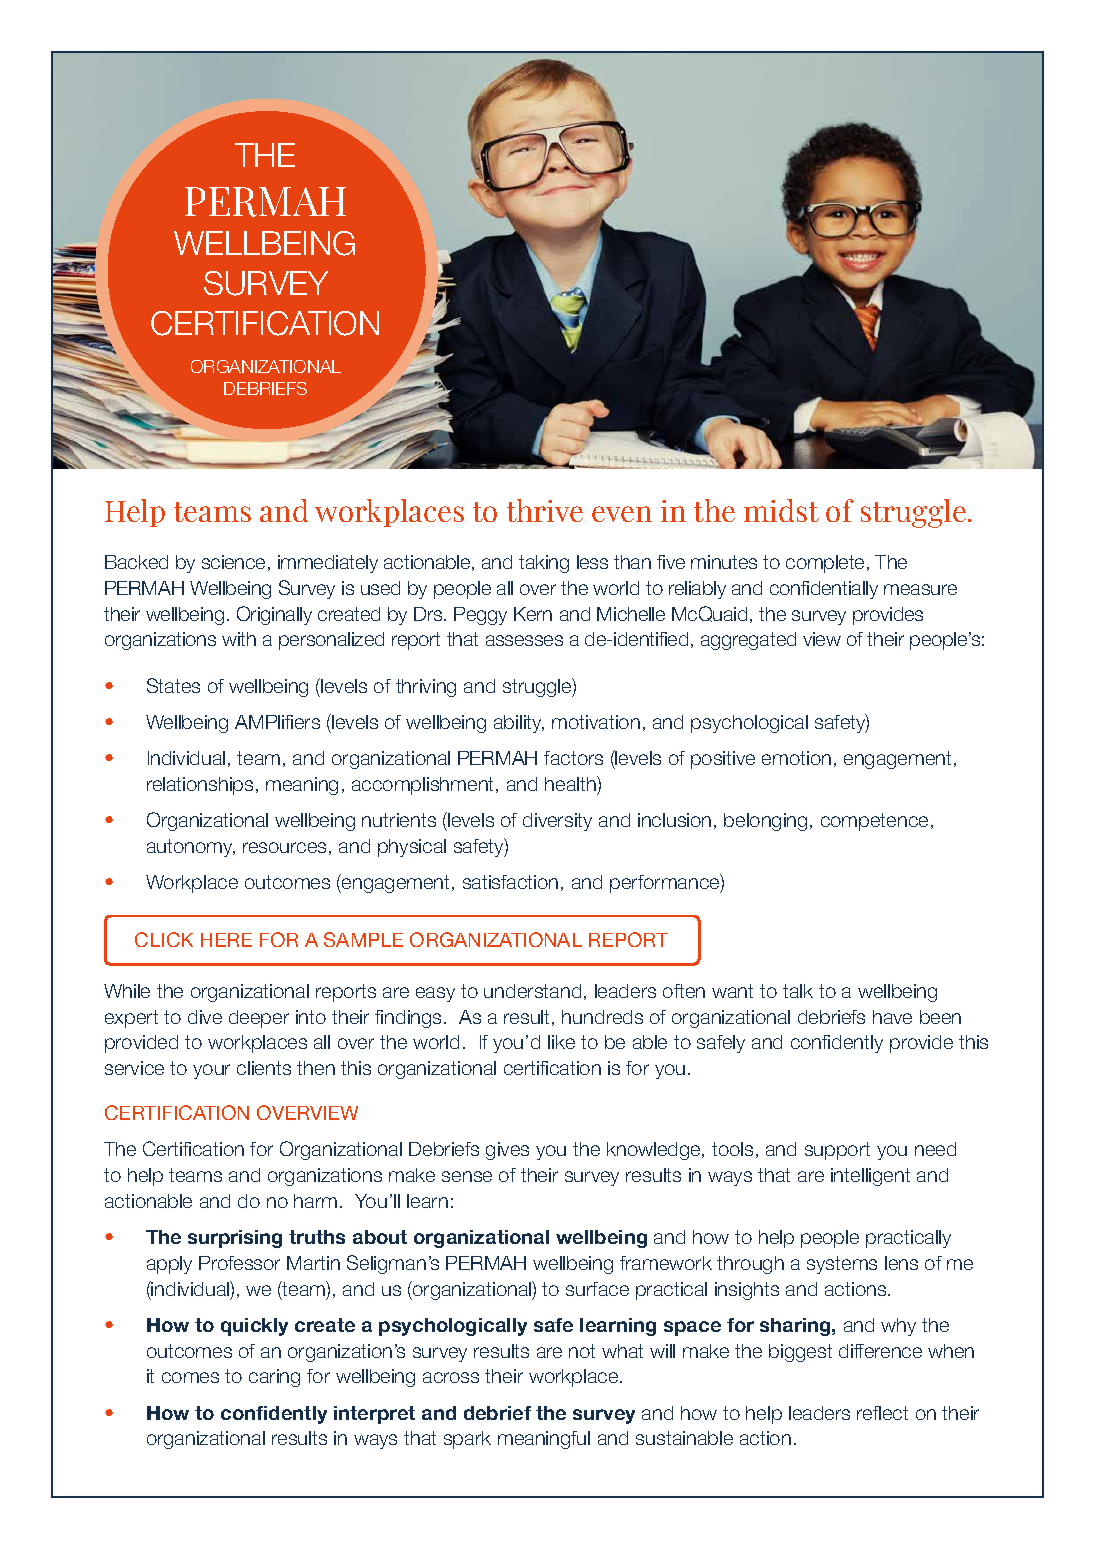 Image resolution: width=1095 pixels, height=1549 pixels. I want to click on surprising, so click(235, 1239).
